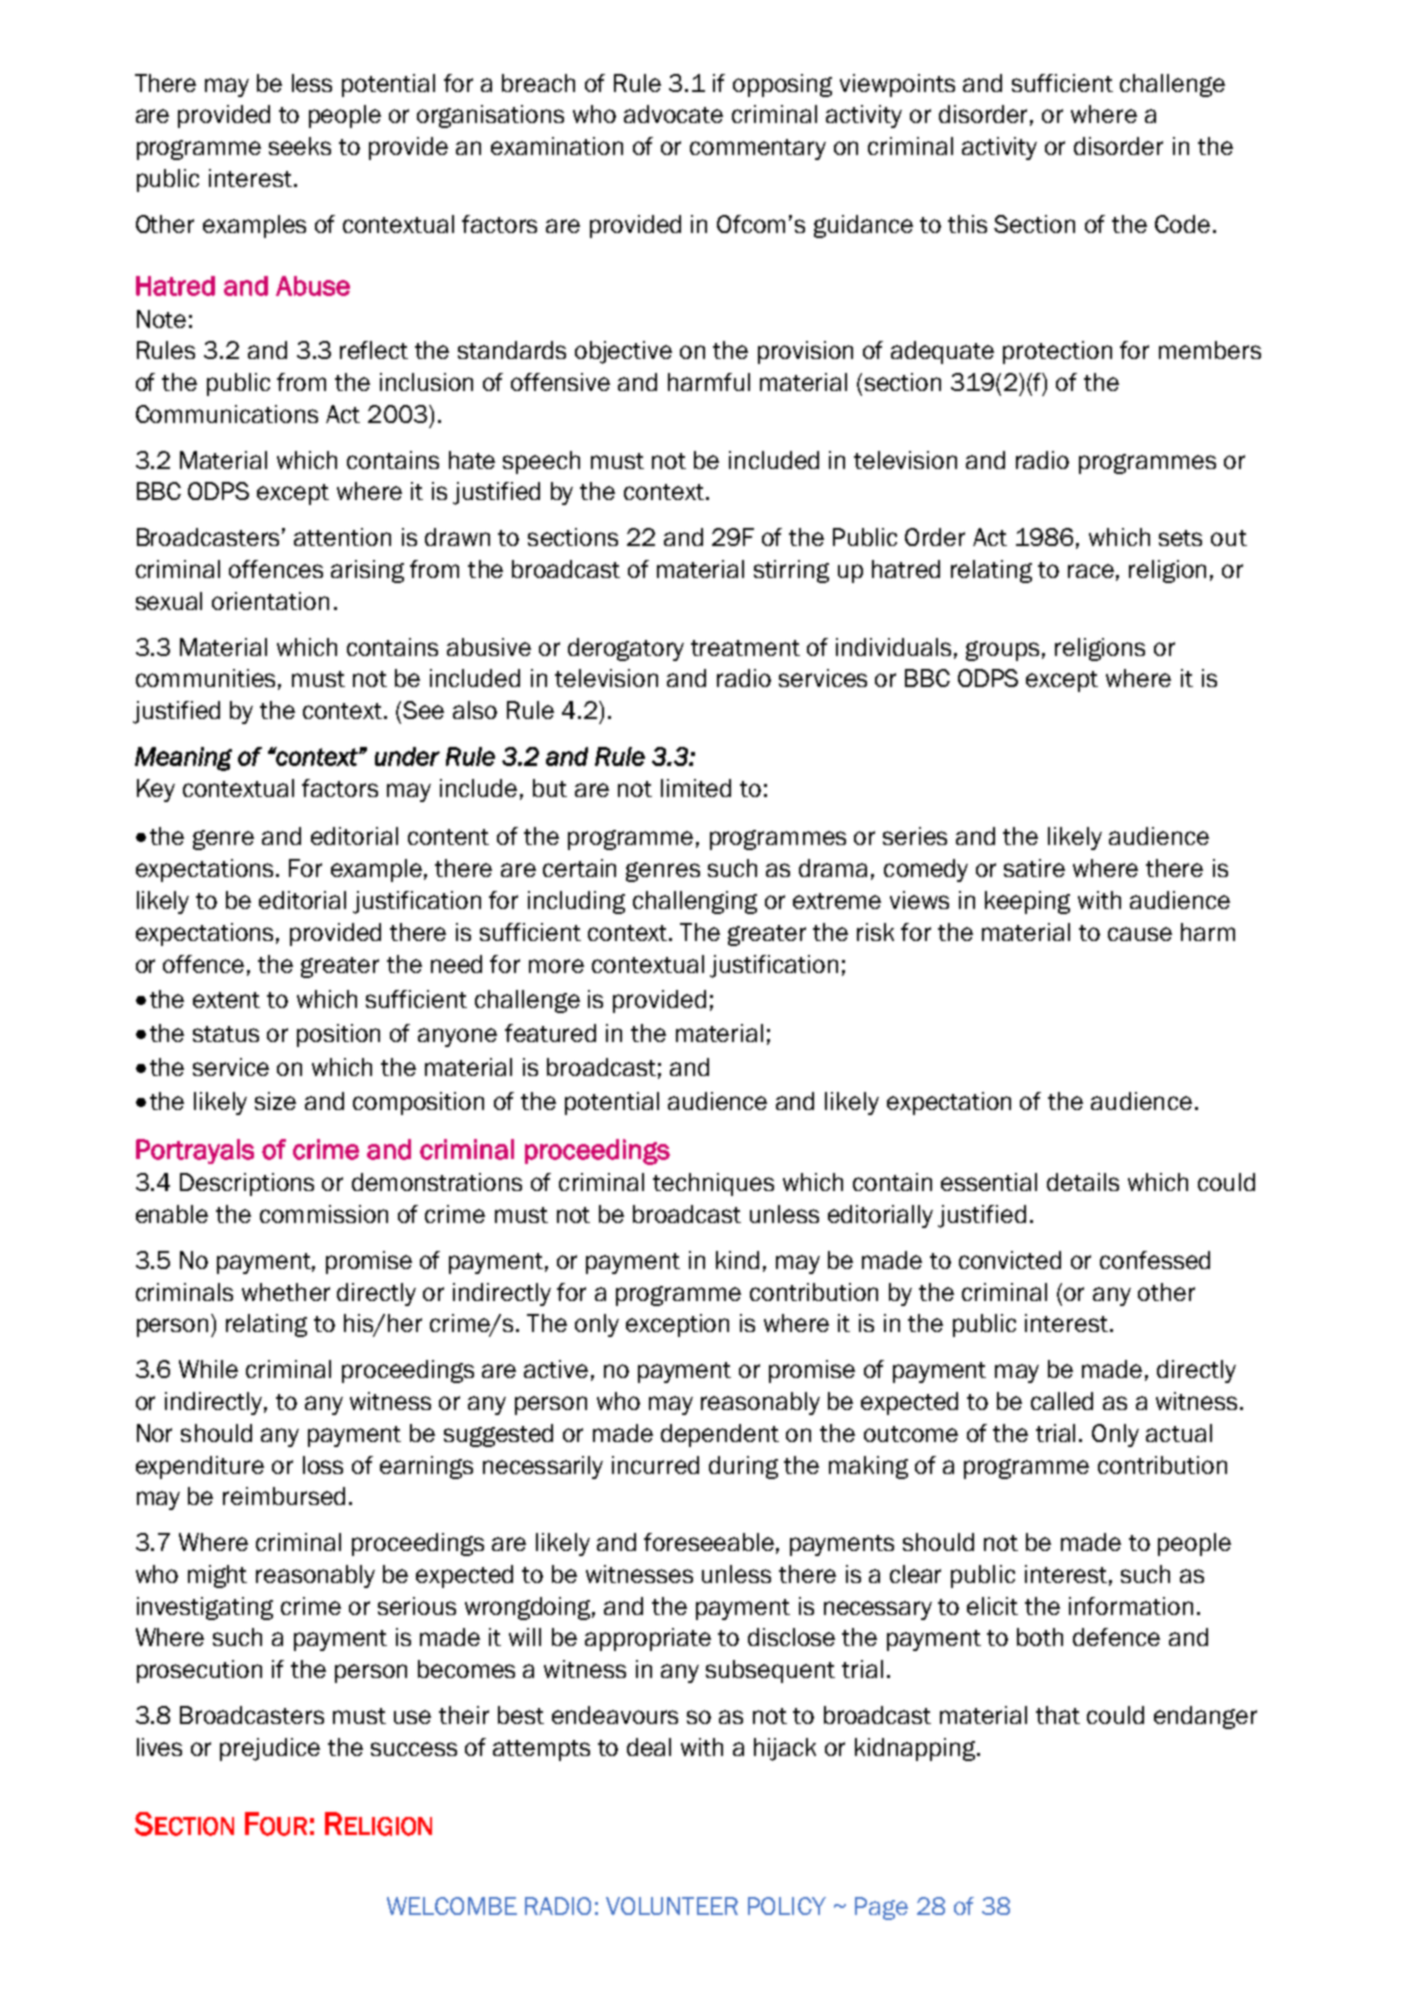 The height and width of the document is (2000, 1414). What do you see at coordinates (1182, 224) in the document?
I see `Code` at bounding box center [1182, 224].
